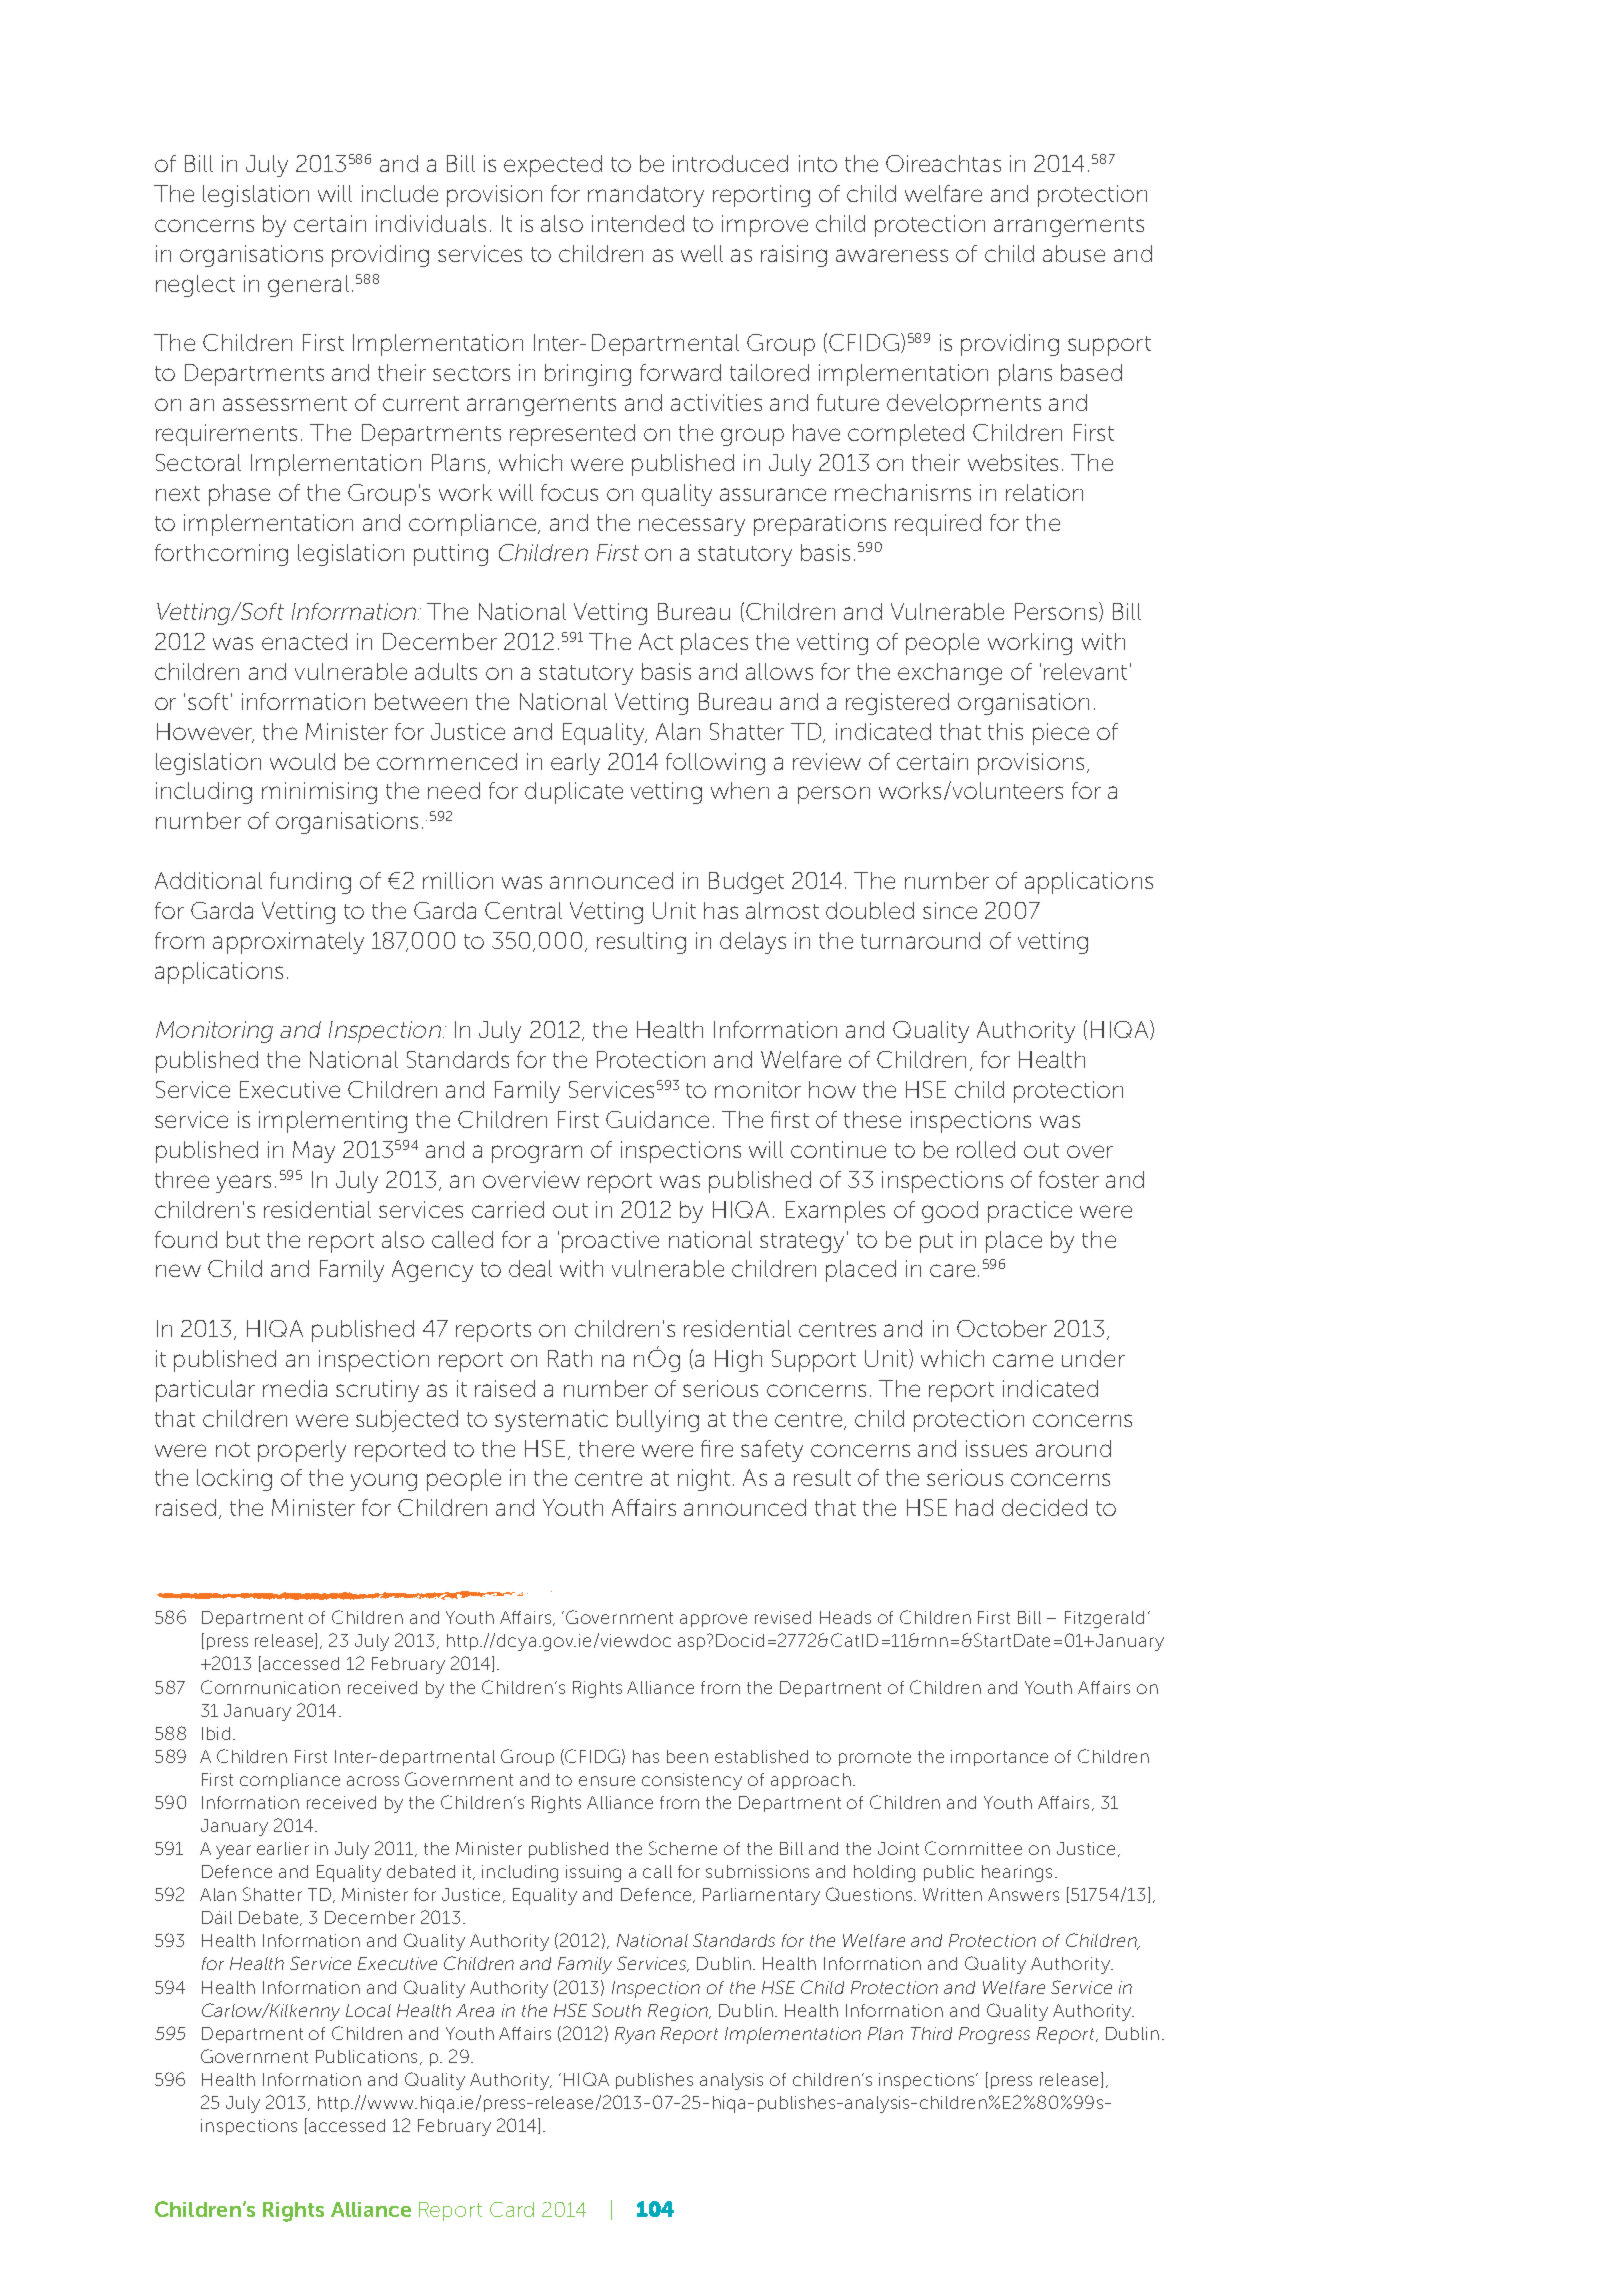 Image resolution: width=1616 pixels, height=2286 pixels. What do you see at coordinates (950, 910) in the page?
I see `since` at bounding box center [950, 910].
